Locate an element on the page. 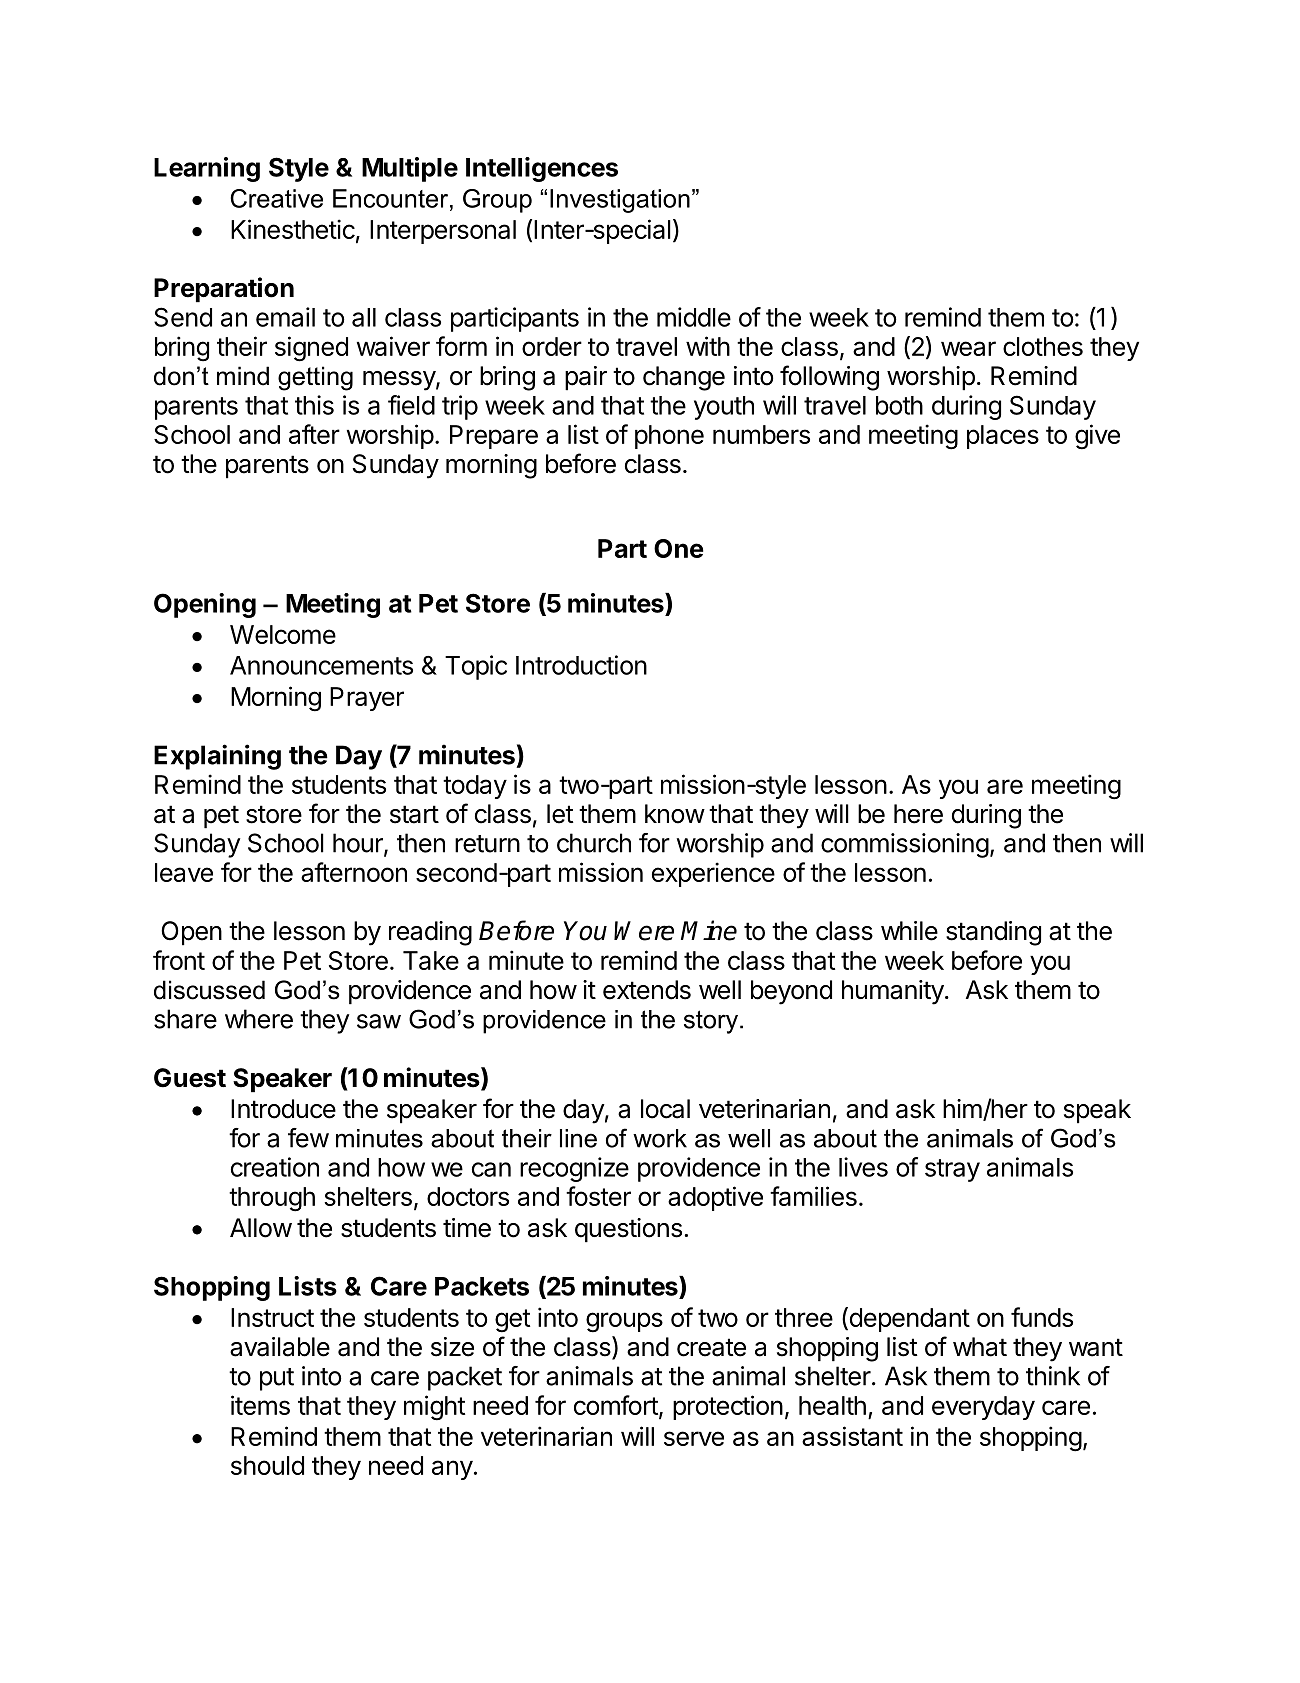  places is located at coordinates (1003, 437).
